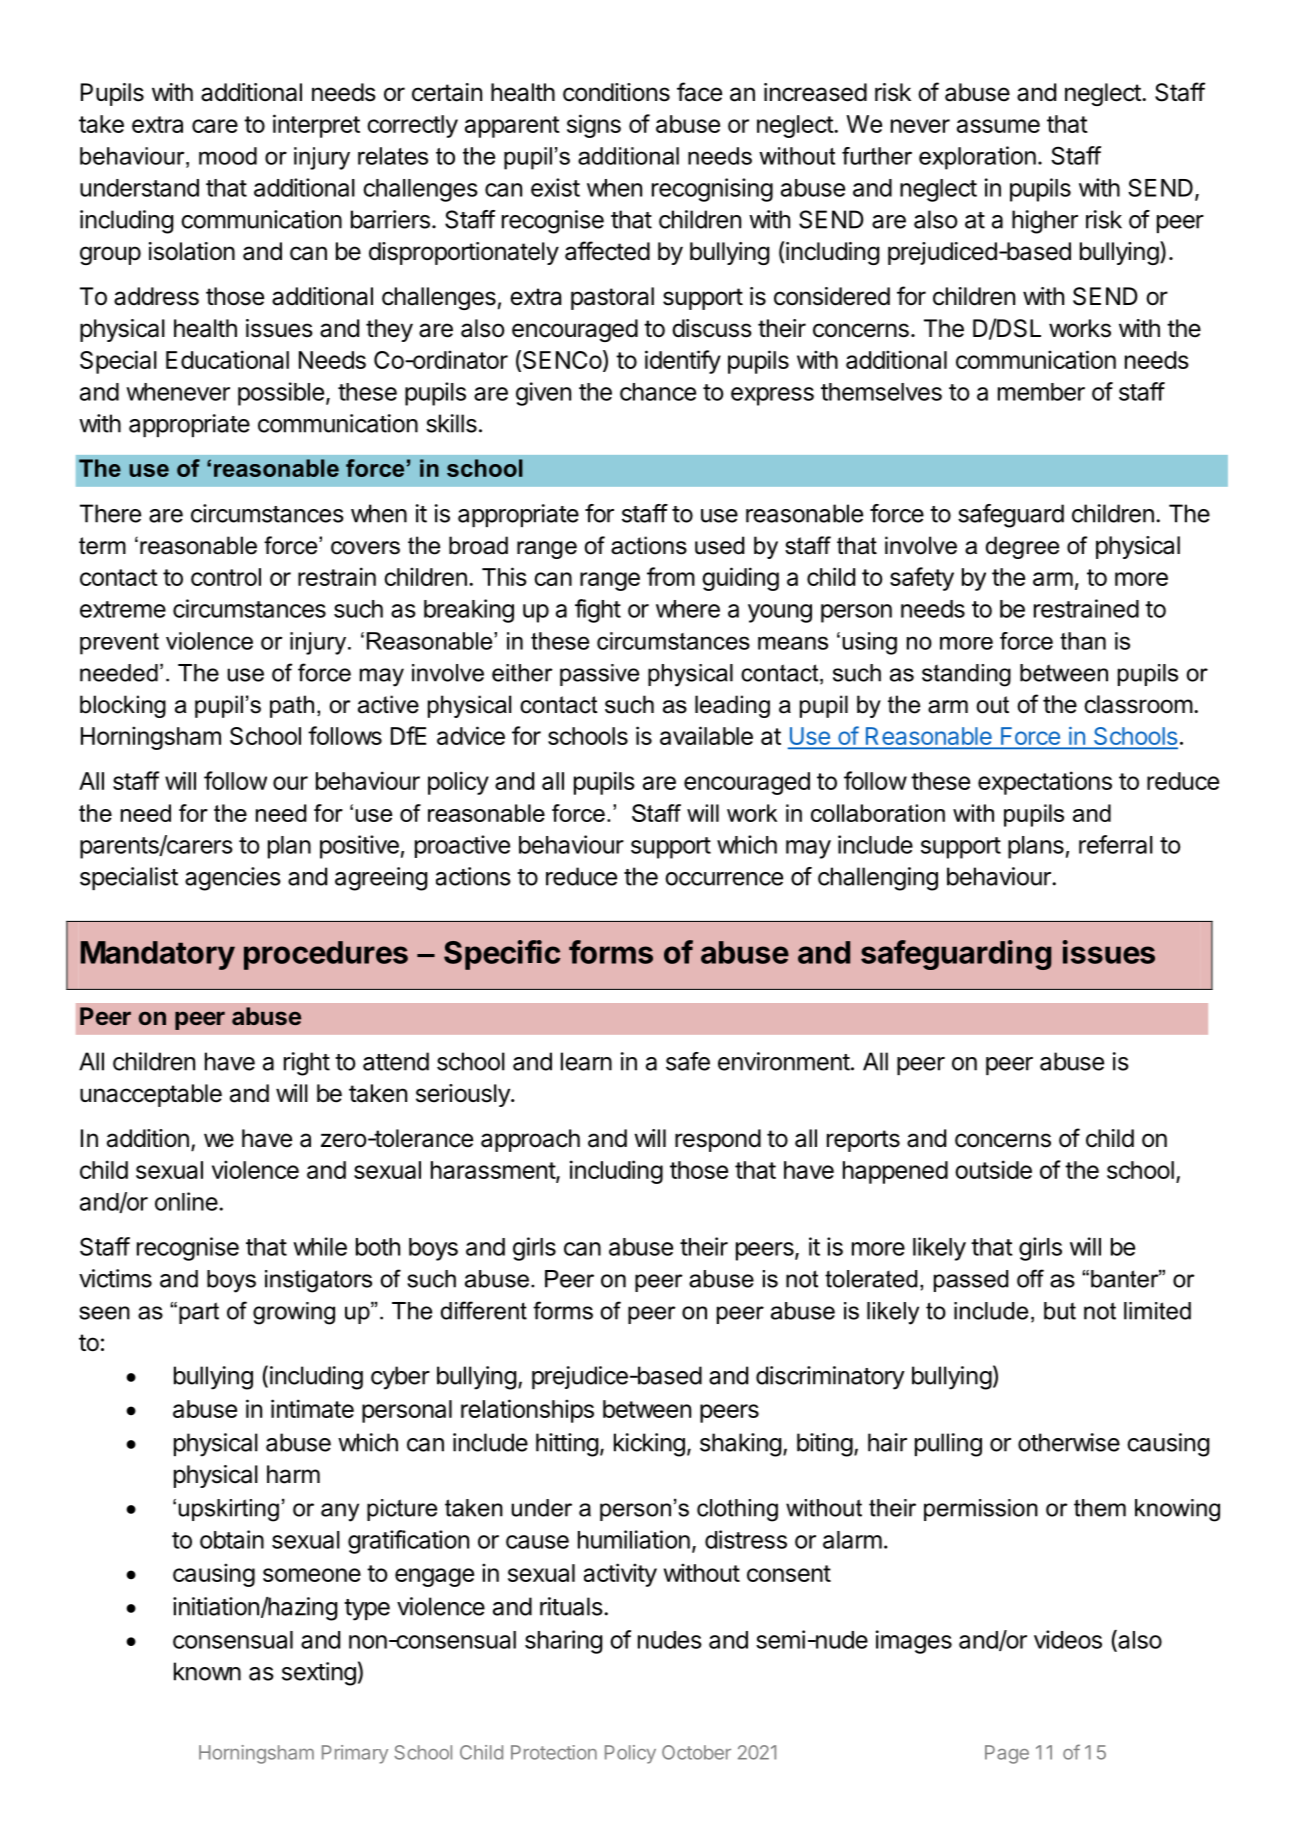  What do you see at coordinates (1022, 547) in the image?
I see `degree` at bounding box center [1022, 547].
